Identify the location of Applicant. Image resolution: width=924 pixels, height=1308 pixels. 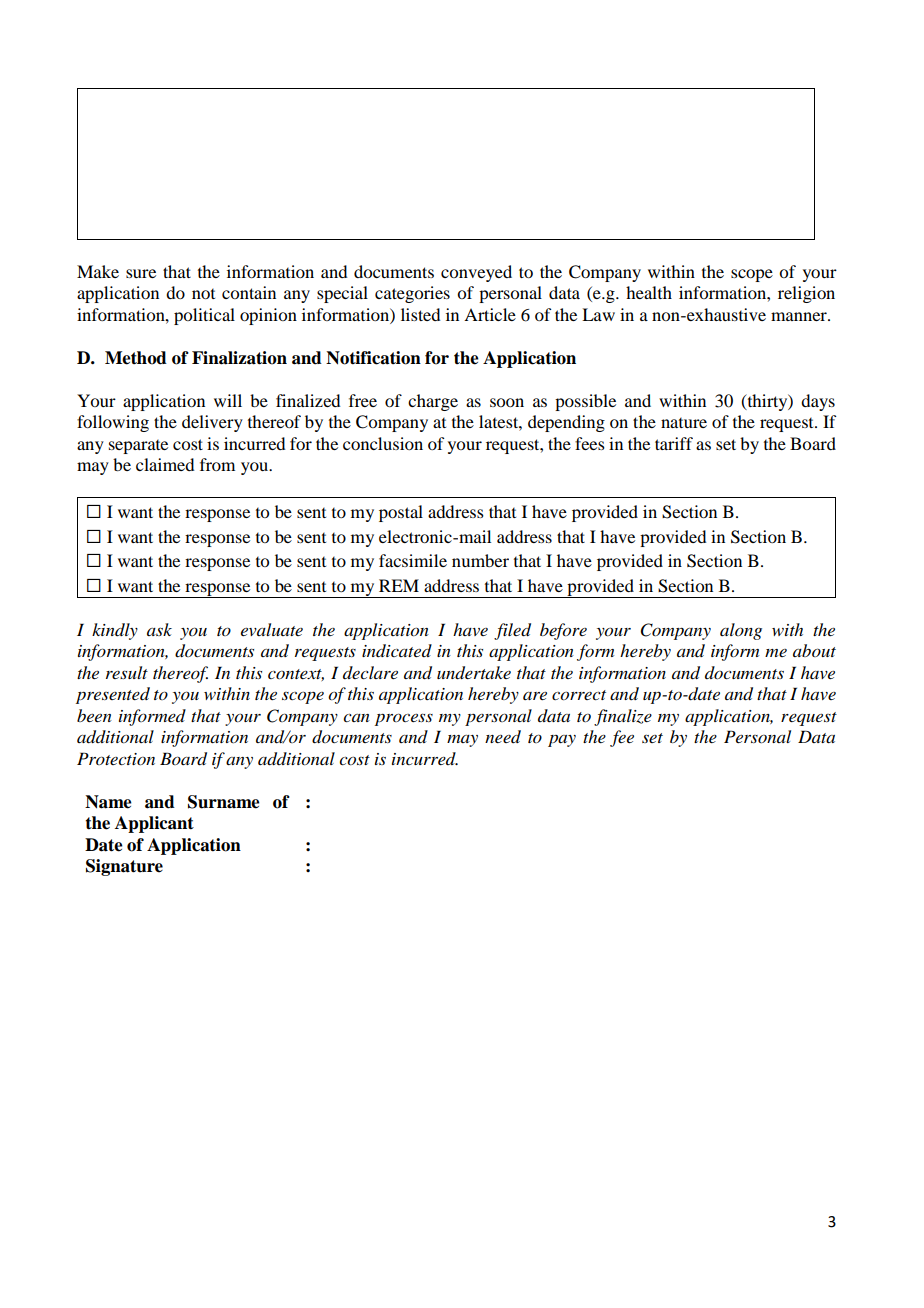
(154, 824).
